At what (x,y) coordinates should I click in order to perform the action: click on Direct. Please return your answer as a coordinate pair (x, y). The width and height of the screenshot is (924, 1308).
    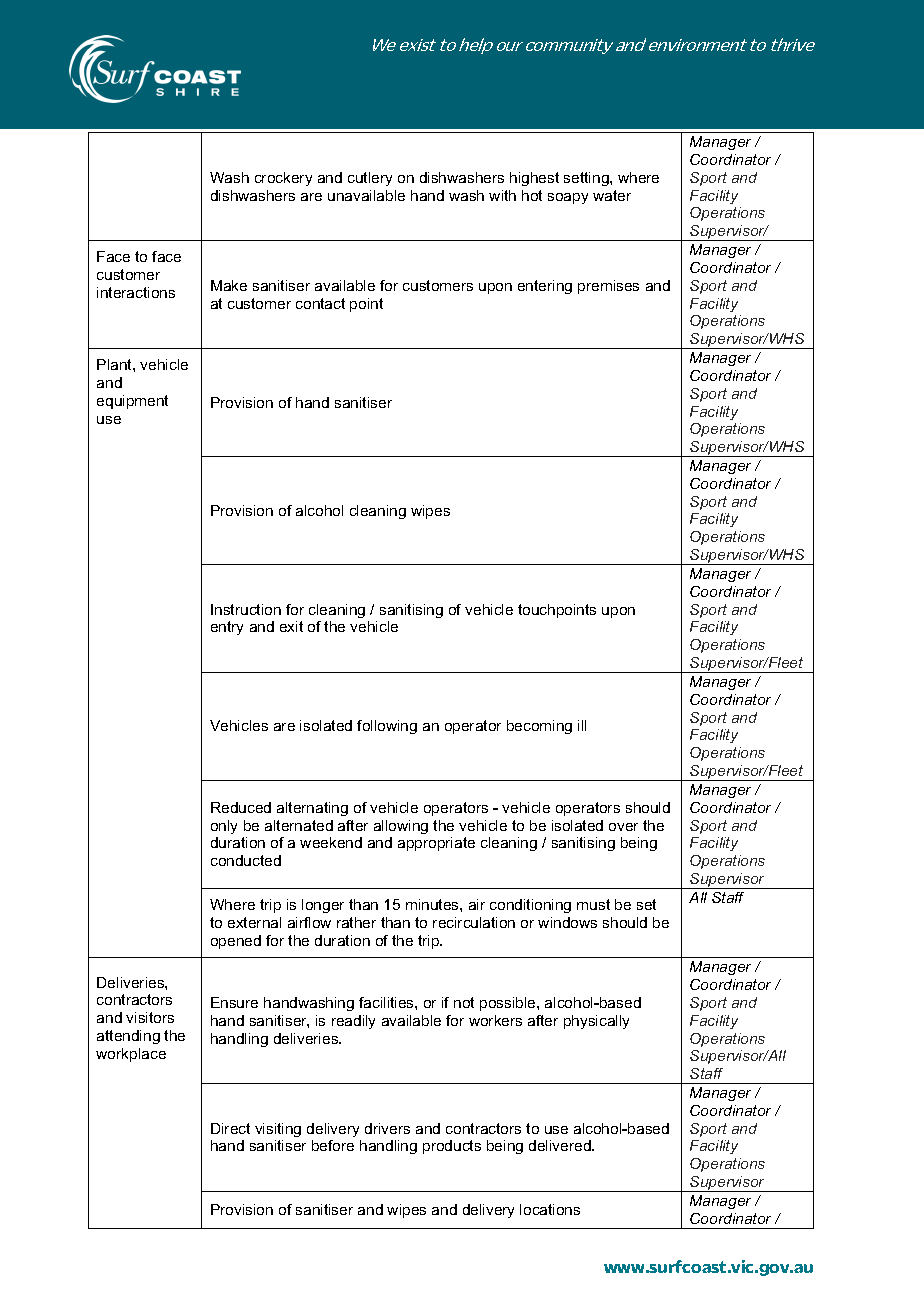
    Looking at the image, I should click on (230, 1128).
